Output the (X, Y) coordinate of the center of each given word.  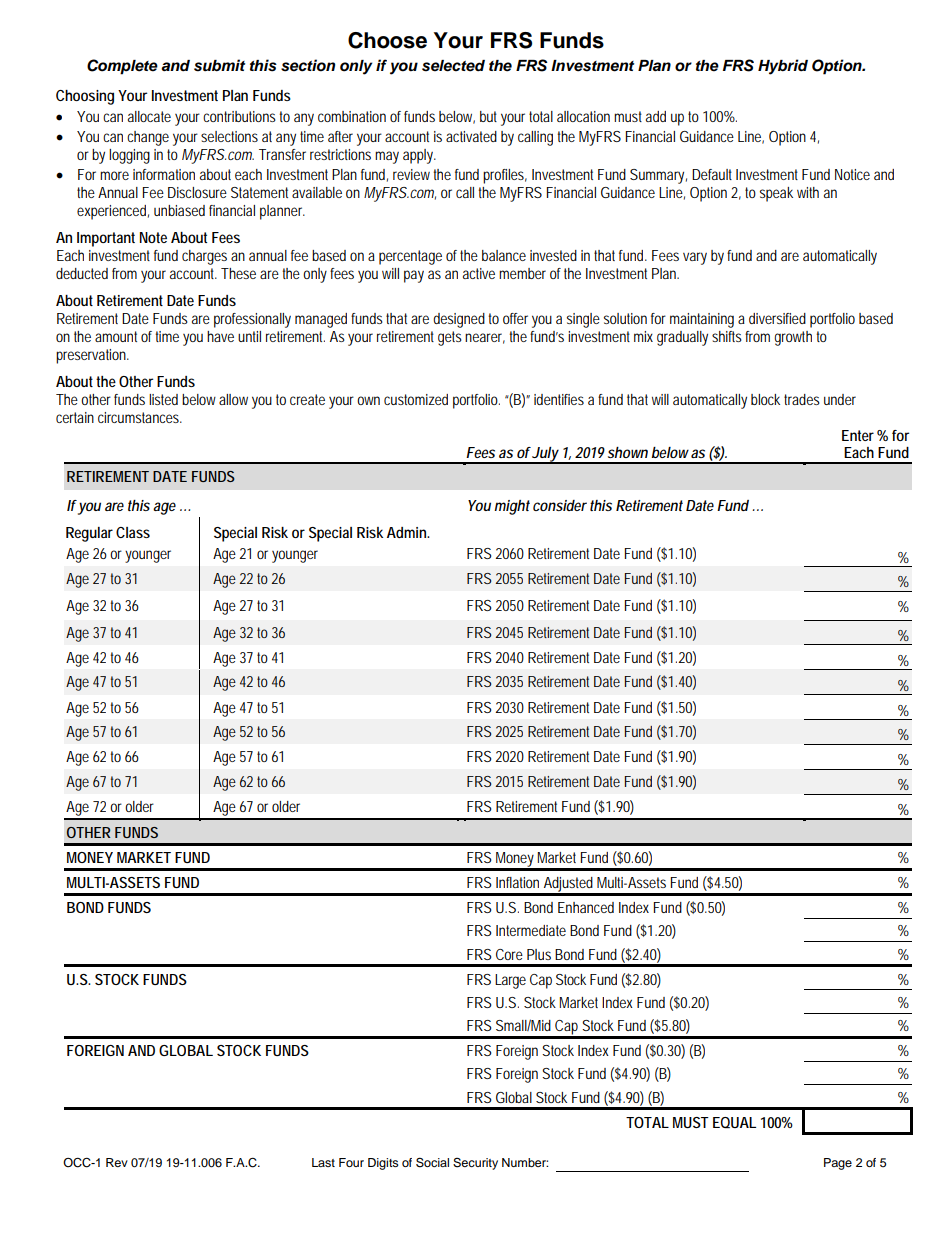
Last (323, 1162)
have (220, 336)
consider (560, 505)
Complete (122, 67)
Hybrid (783, 67)
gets (450, 338)
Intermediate (531, 930)
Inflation (517, 882)
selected (453, 66)
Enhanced (586, 907)
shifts (727, 336)
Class (133, 532)
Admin (408, 532)
